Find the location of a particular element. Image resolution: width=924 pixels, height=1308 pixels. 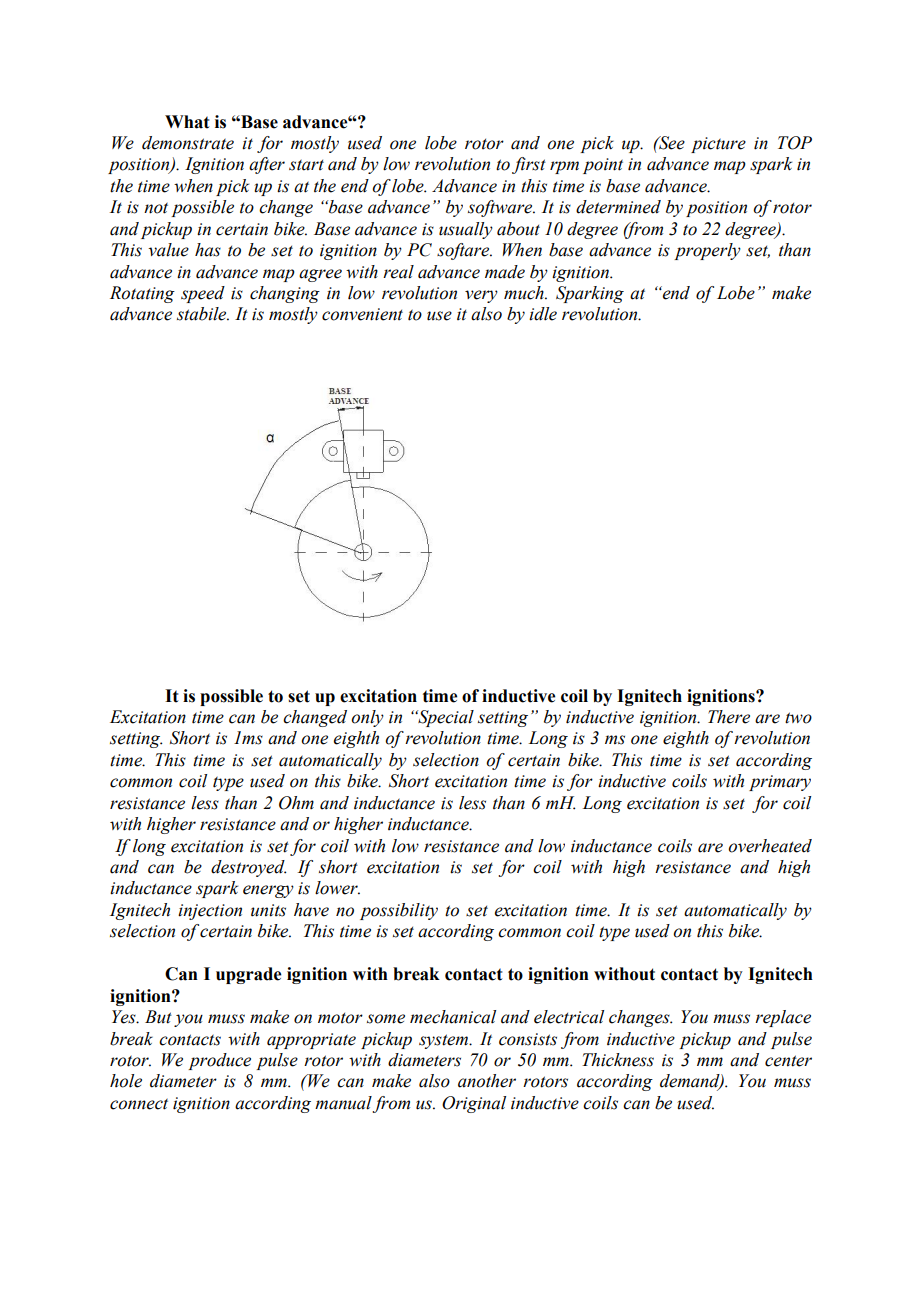

There is located at coordinates (729, 717).
